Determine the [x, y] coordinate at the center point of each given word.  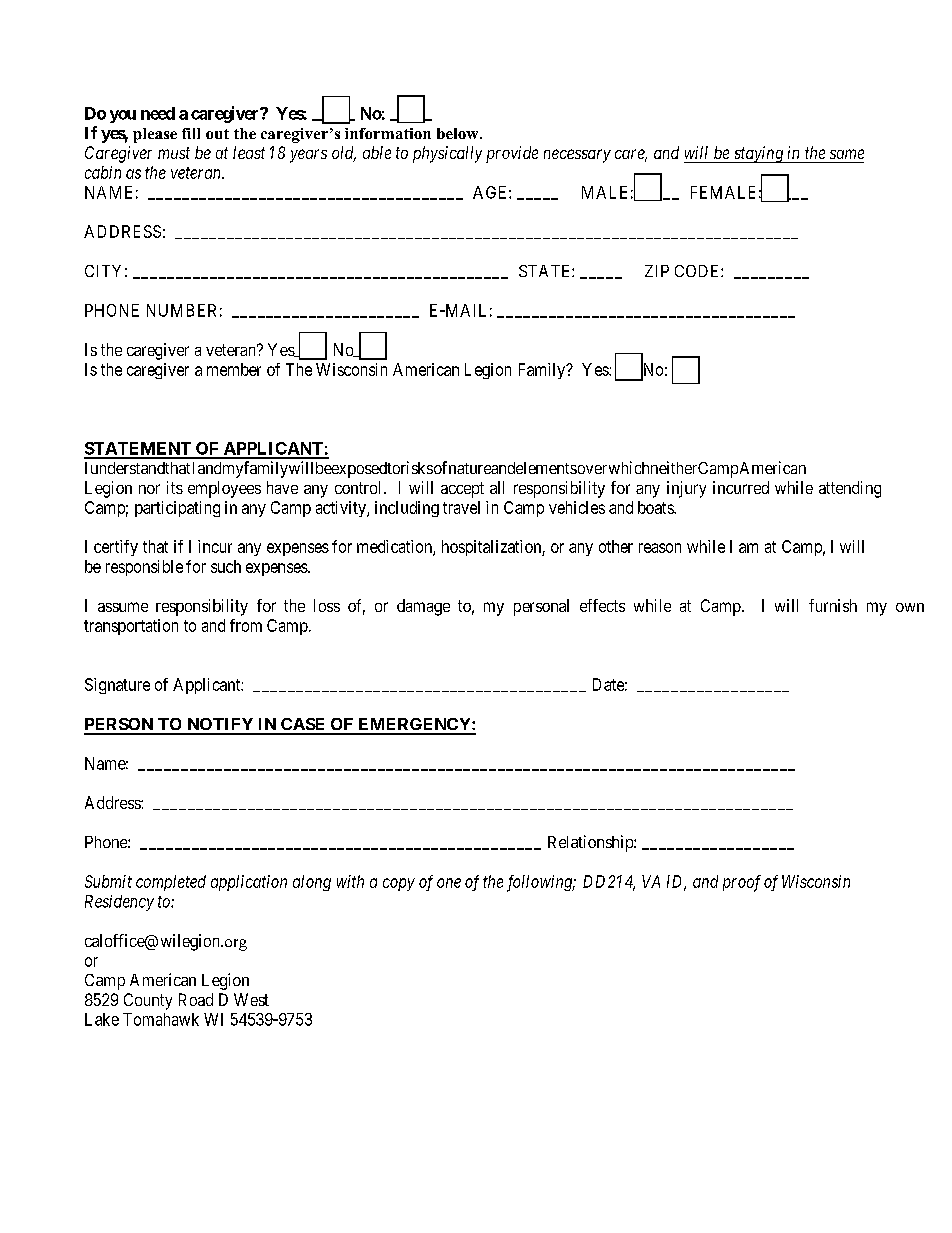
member [234, 369]
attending [850, 489]
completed [171, 883]
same [847, 154]
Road [196, 999]
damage [423, 607]
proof [742, 883]
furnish [833, 605]
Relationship [591, 843]
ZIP [657, 271]
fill [191, 133]
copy [399, 884]
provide [512, 154]
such [226, 566]
